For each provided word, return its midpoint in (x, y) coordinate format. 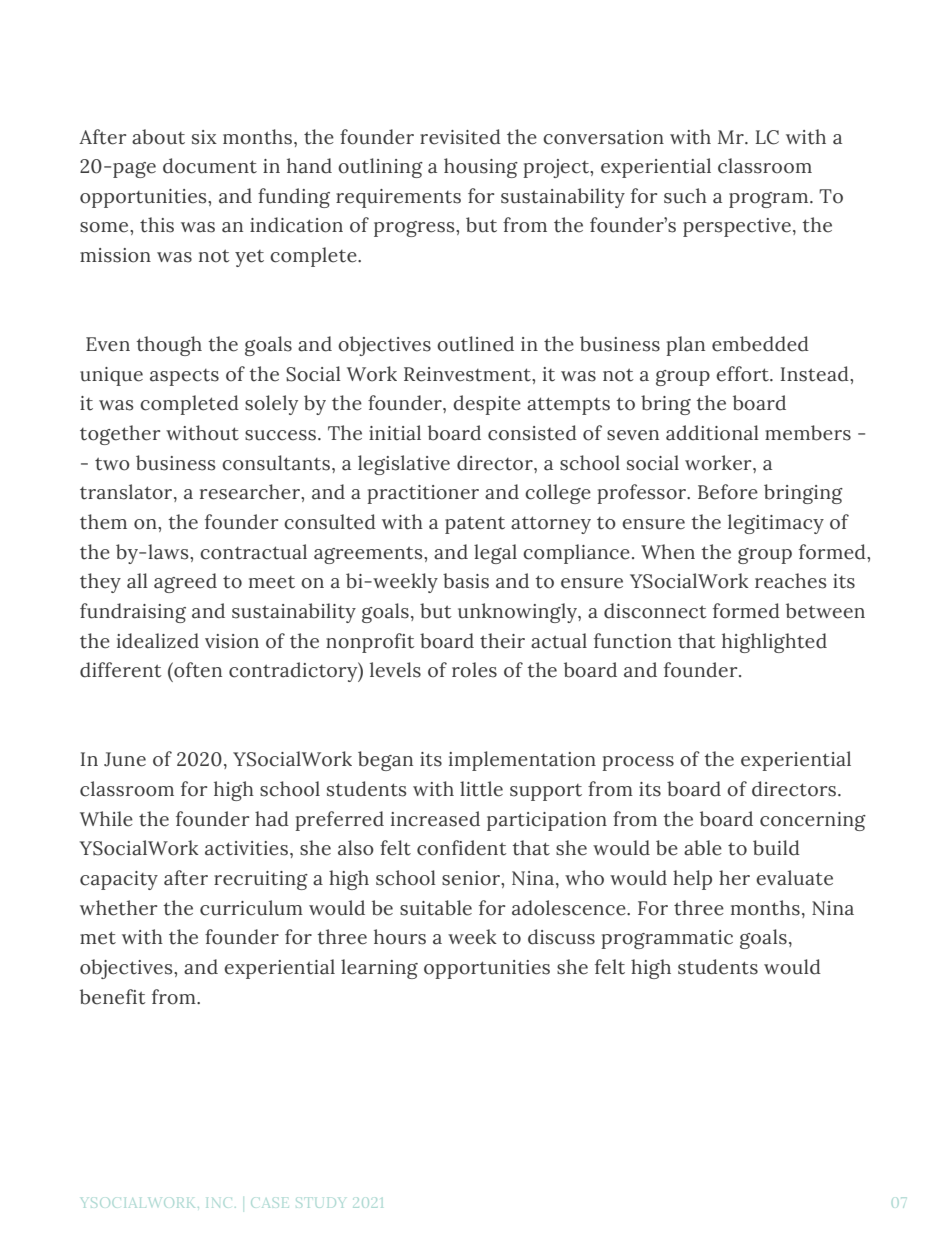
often (197, 670)
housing (481, 168)
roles (474, 670)
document (210, 166)
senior (472, 878)
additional (712, 433)
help (692, 880)
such (685, 196)
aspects (184, 377)
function (633, 641)
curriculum (251, 908)
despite (487, 405)
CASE (270, 1203)
